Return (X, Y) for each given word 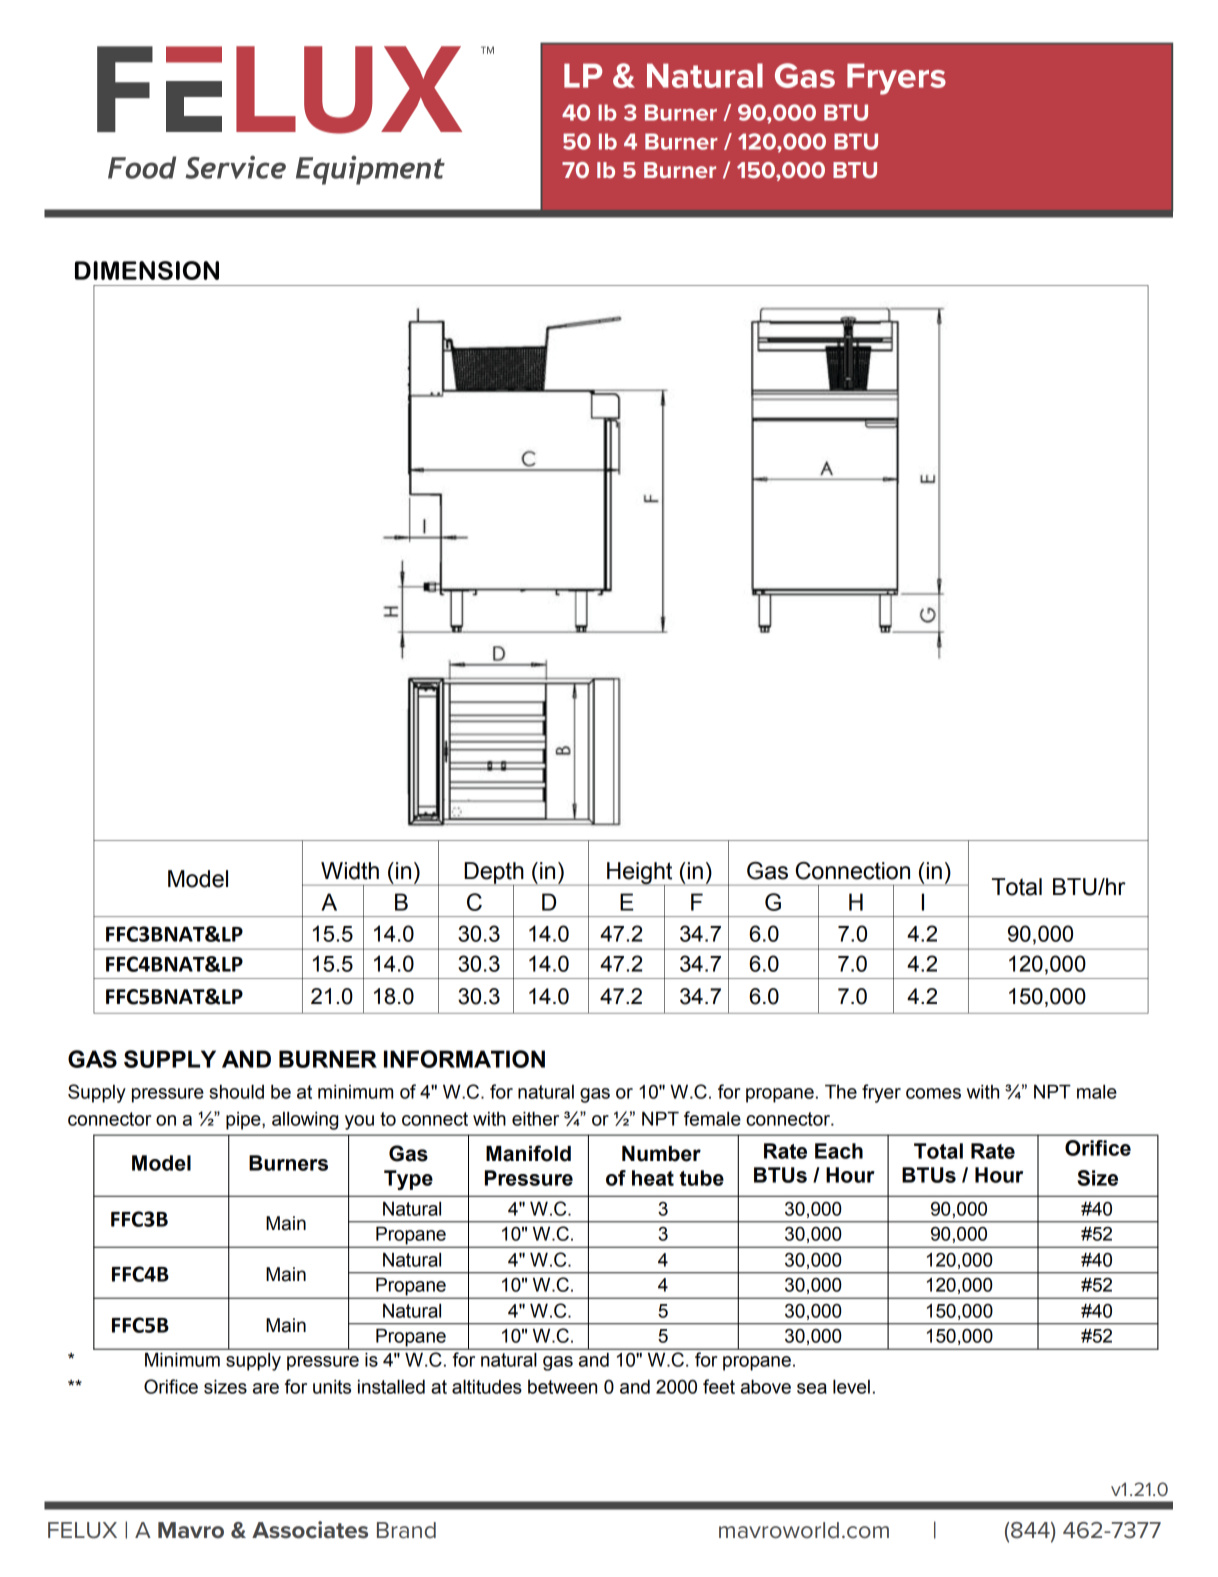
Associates (310, 1530)
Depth (494, 874)
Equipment (370, 170)
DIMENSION (147, 270)
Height (640, 874)
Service (235, 167)
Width (350, 871)
